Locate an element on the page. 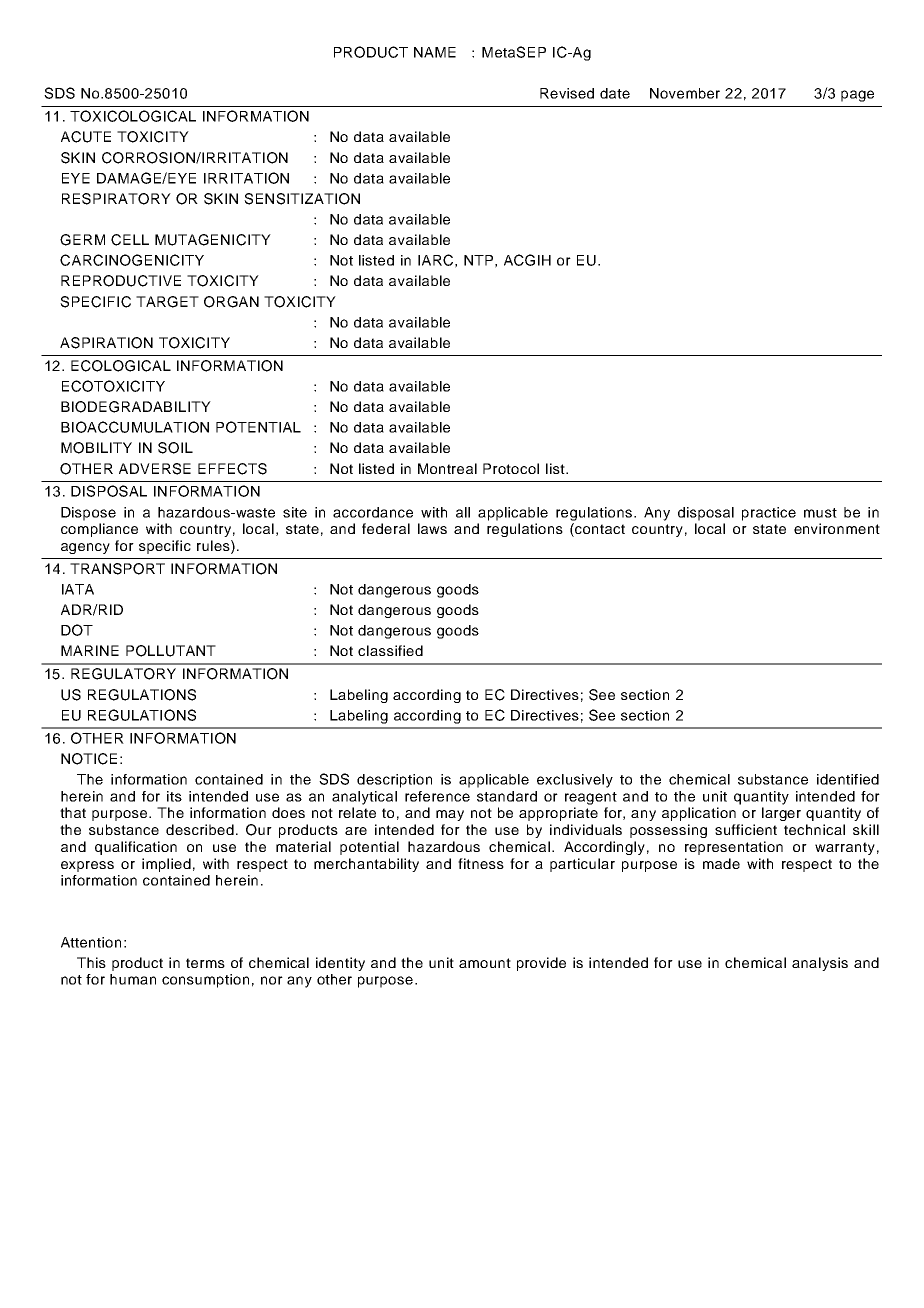 The image size is (924, 1308). ECOLOGICAL is located at coordinates (121, 366).
